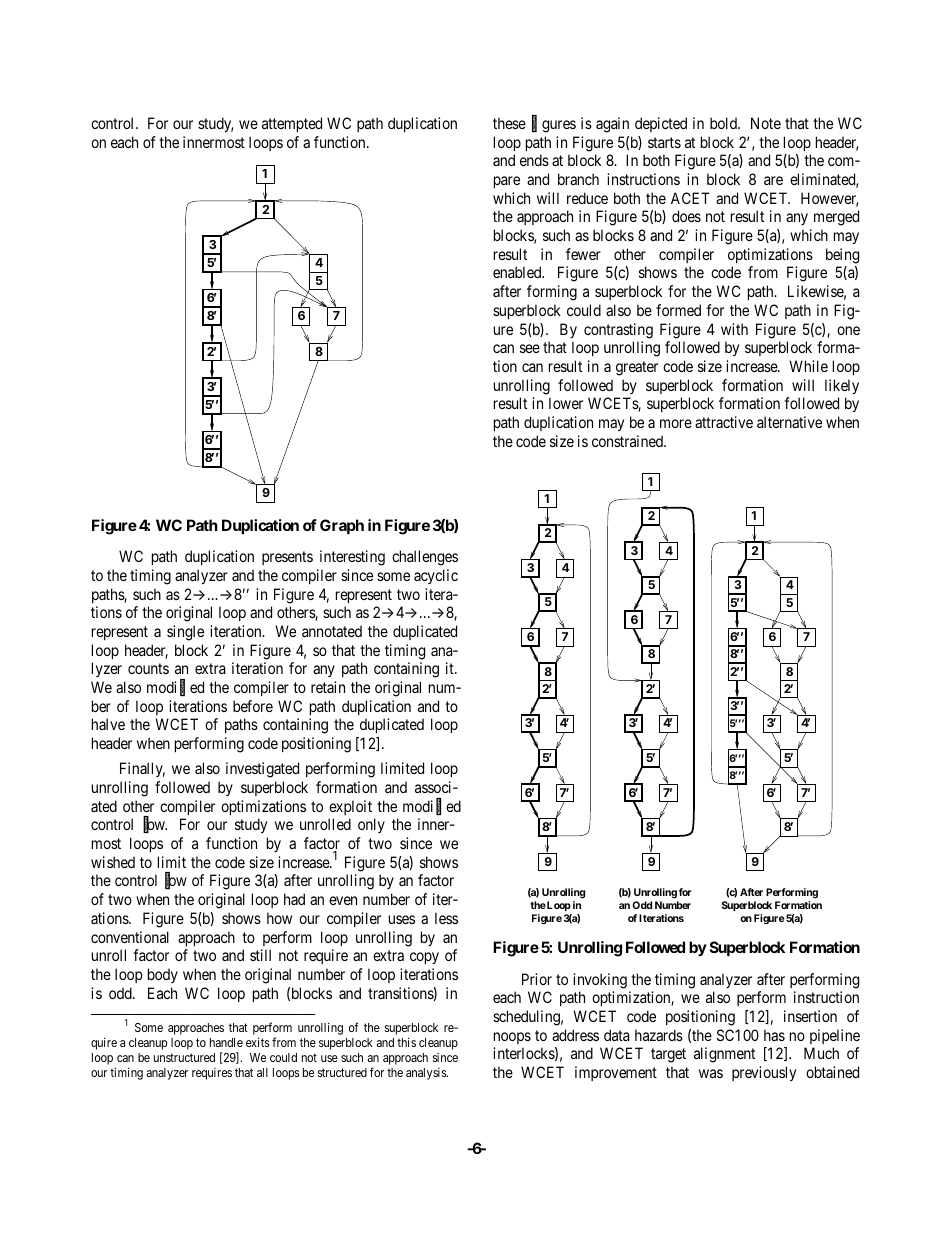 Image resolution: width=952 pixels, height=1233 pixels. Describe the element at coordinates (226, 1042) in the screenshot. I see `handle` at that location.
